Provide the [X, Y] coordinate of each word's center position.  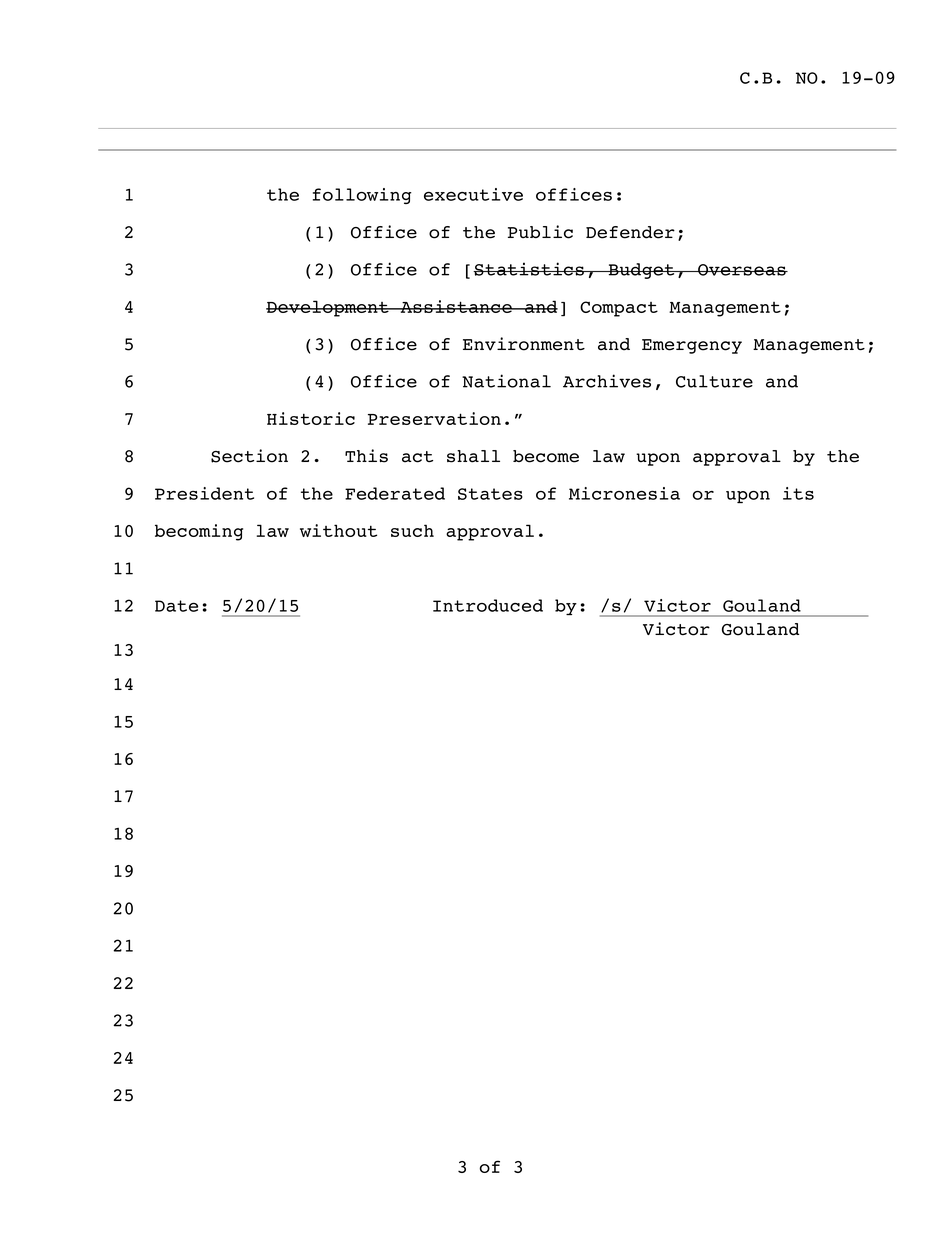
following [362, 196]
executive [473, 194]
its [798, 493]
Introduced [488, 605]
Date [176, 606]
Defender [630, 232]
